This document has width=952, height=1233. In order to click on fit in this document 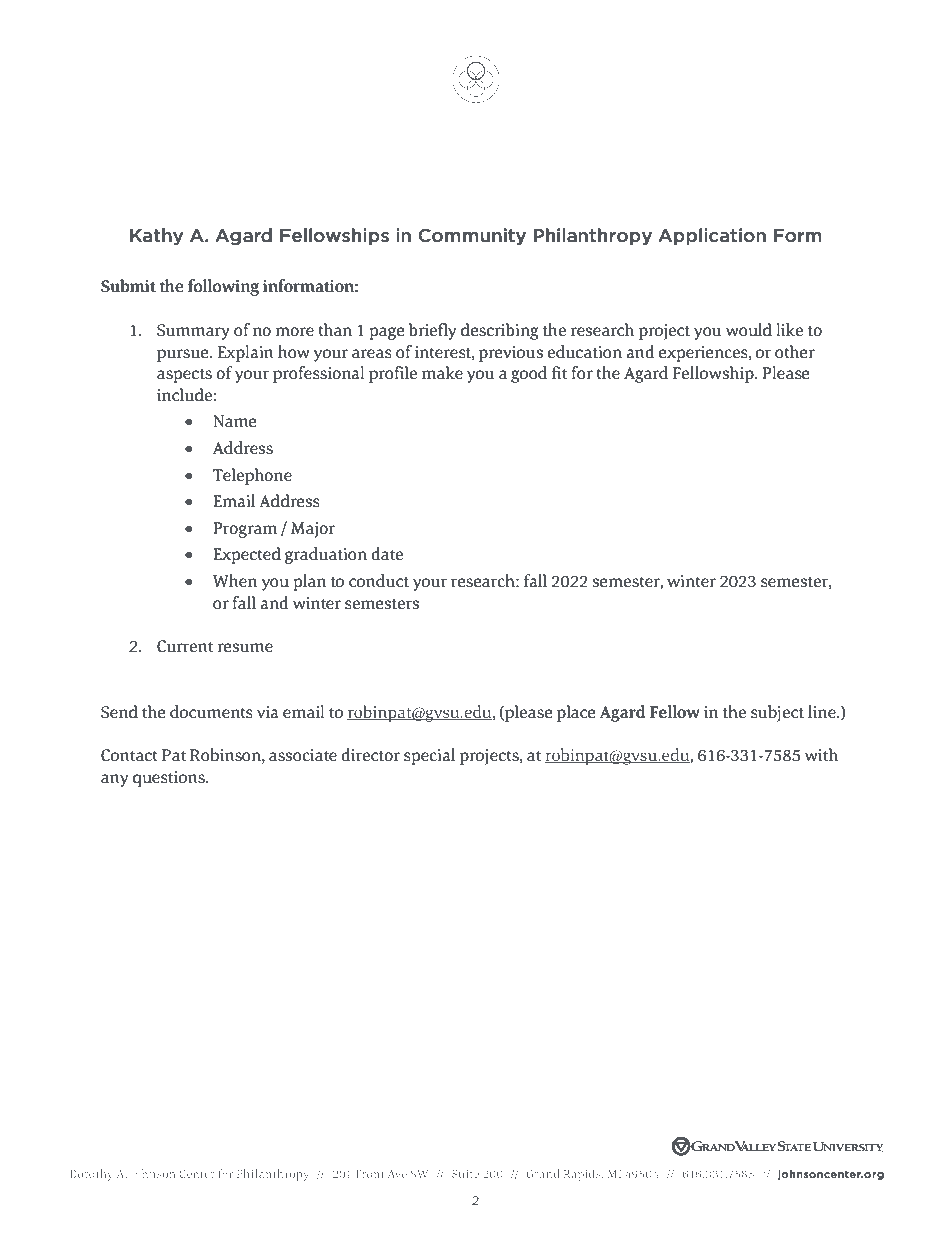, I will do `click(559, 372)`.
